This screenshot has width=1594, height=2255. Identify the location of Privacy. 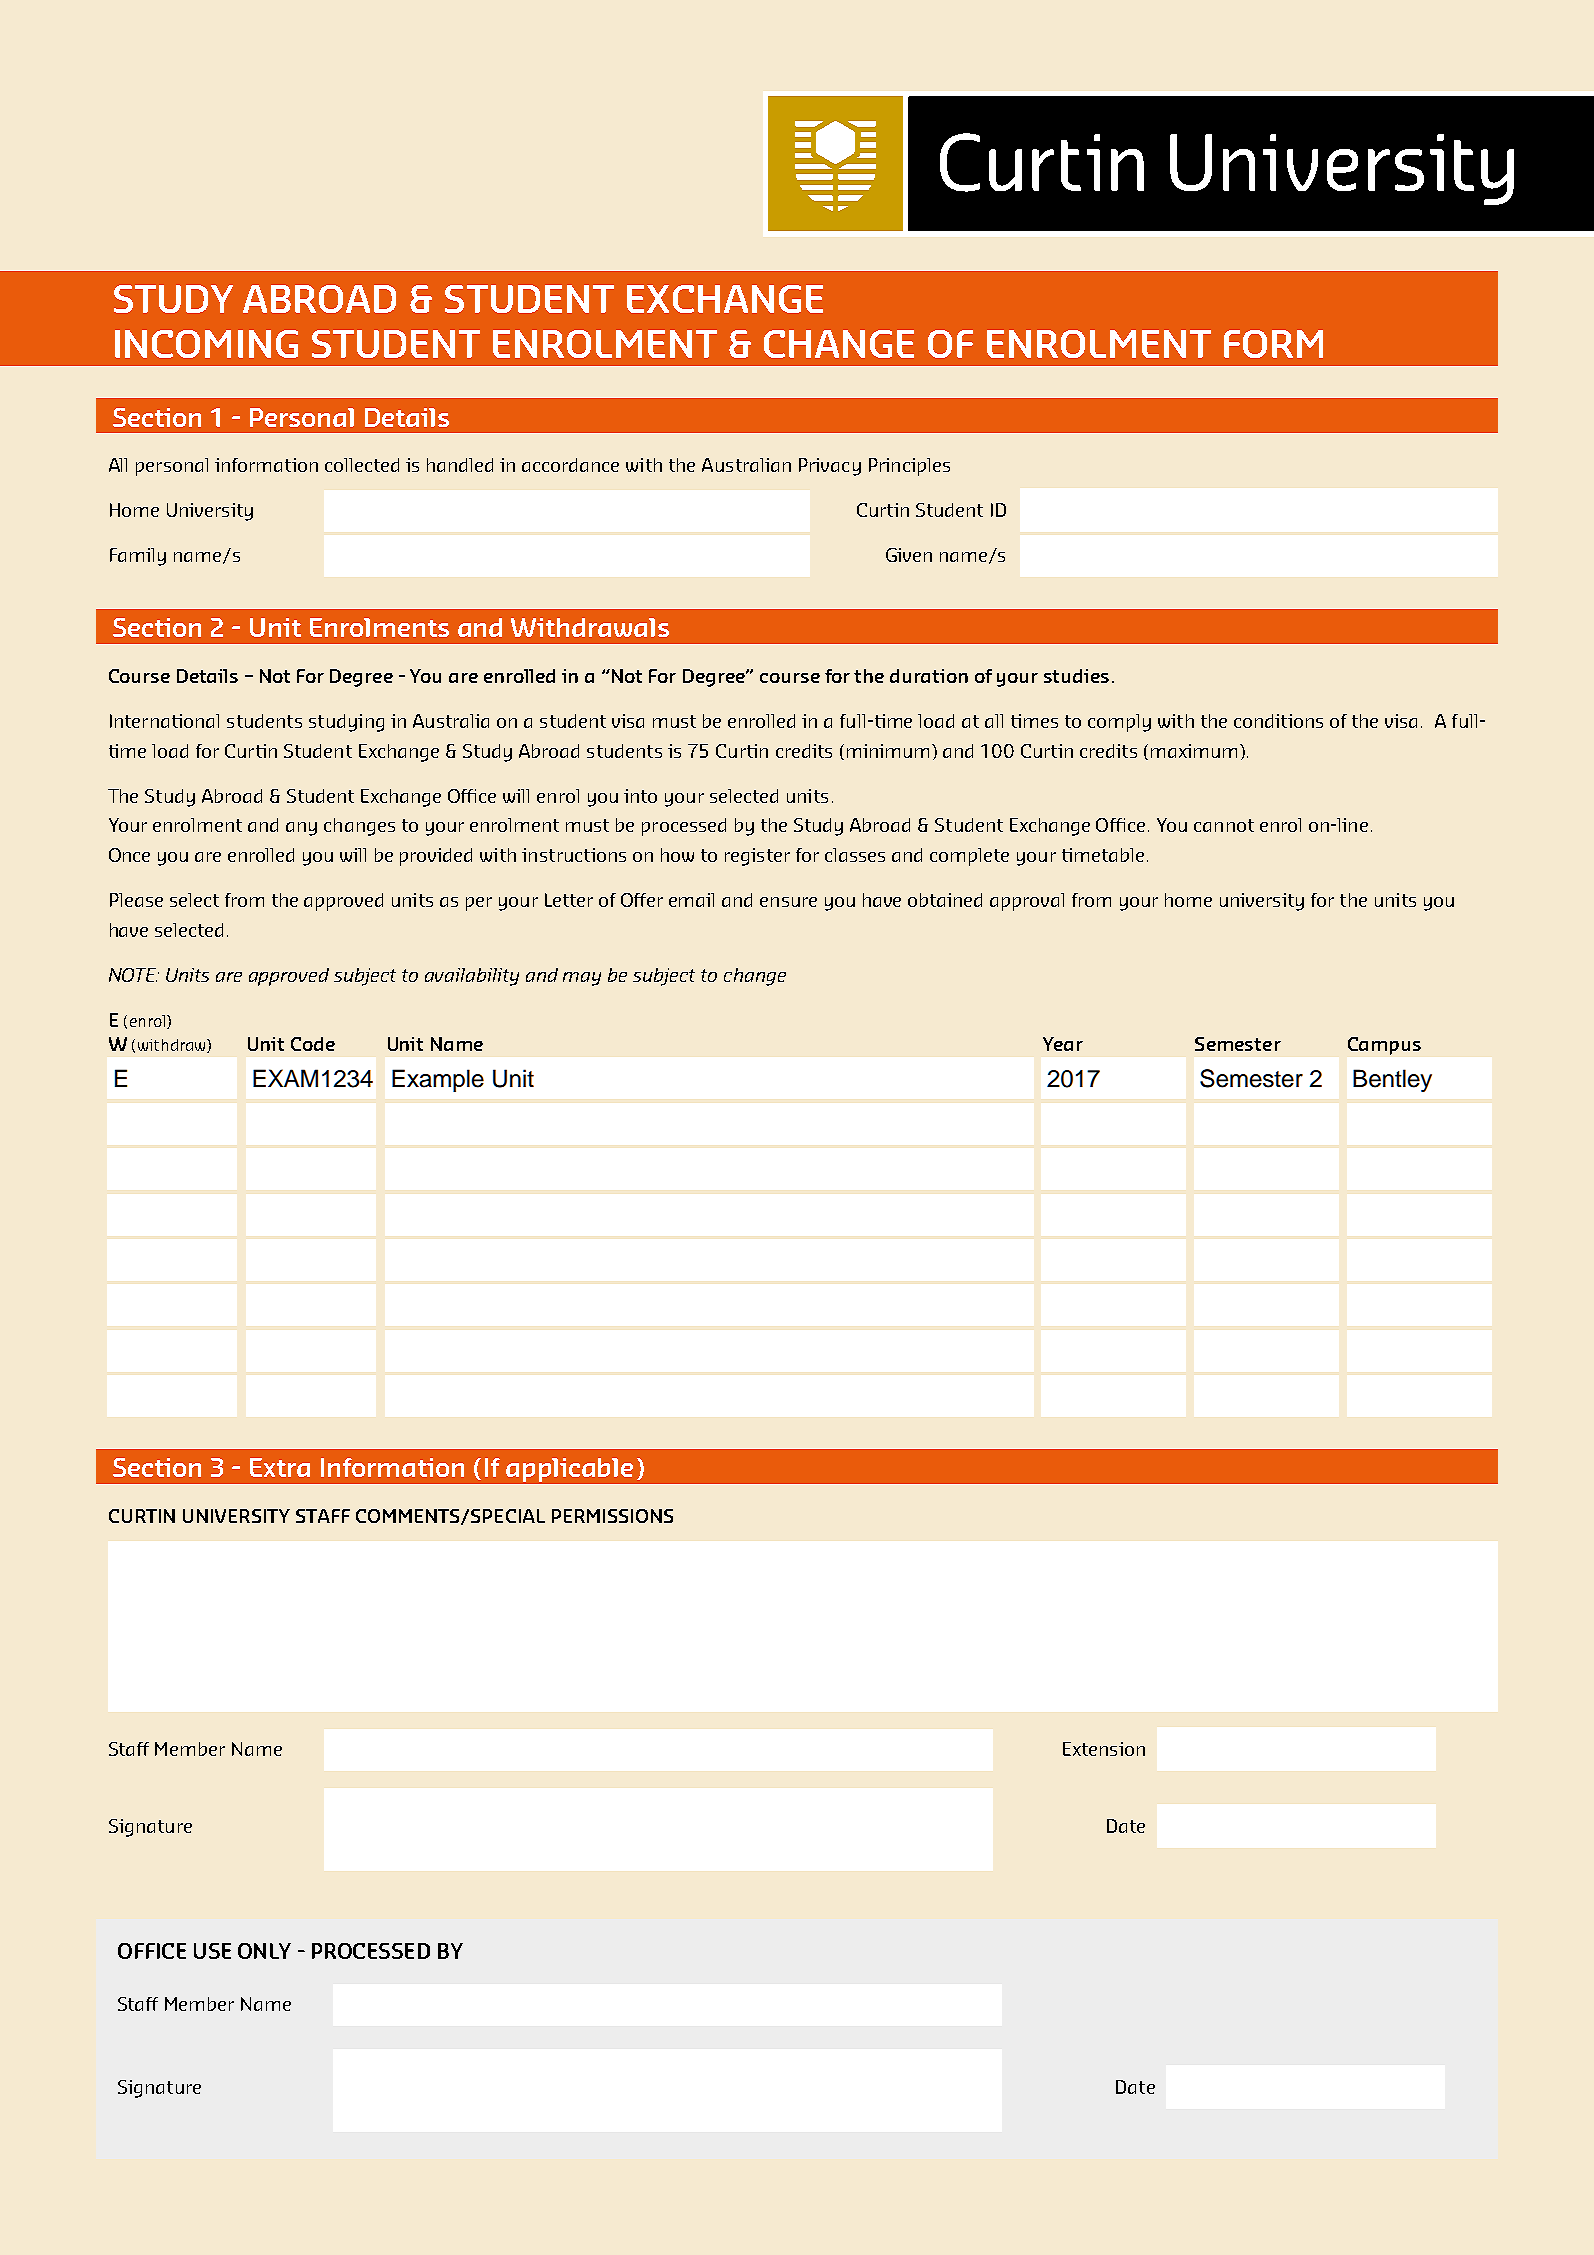
(830, 467).
